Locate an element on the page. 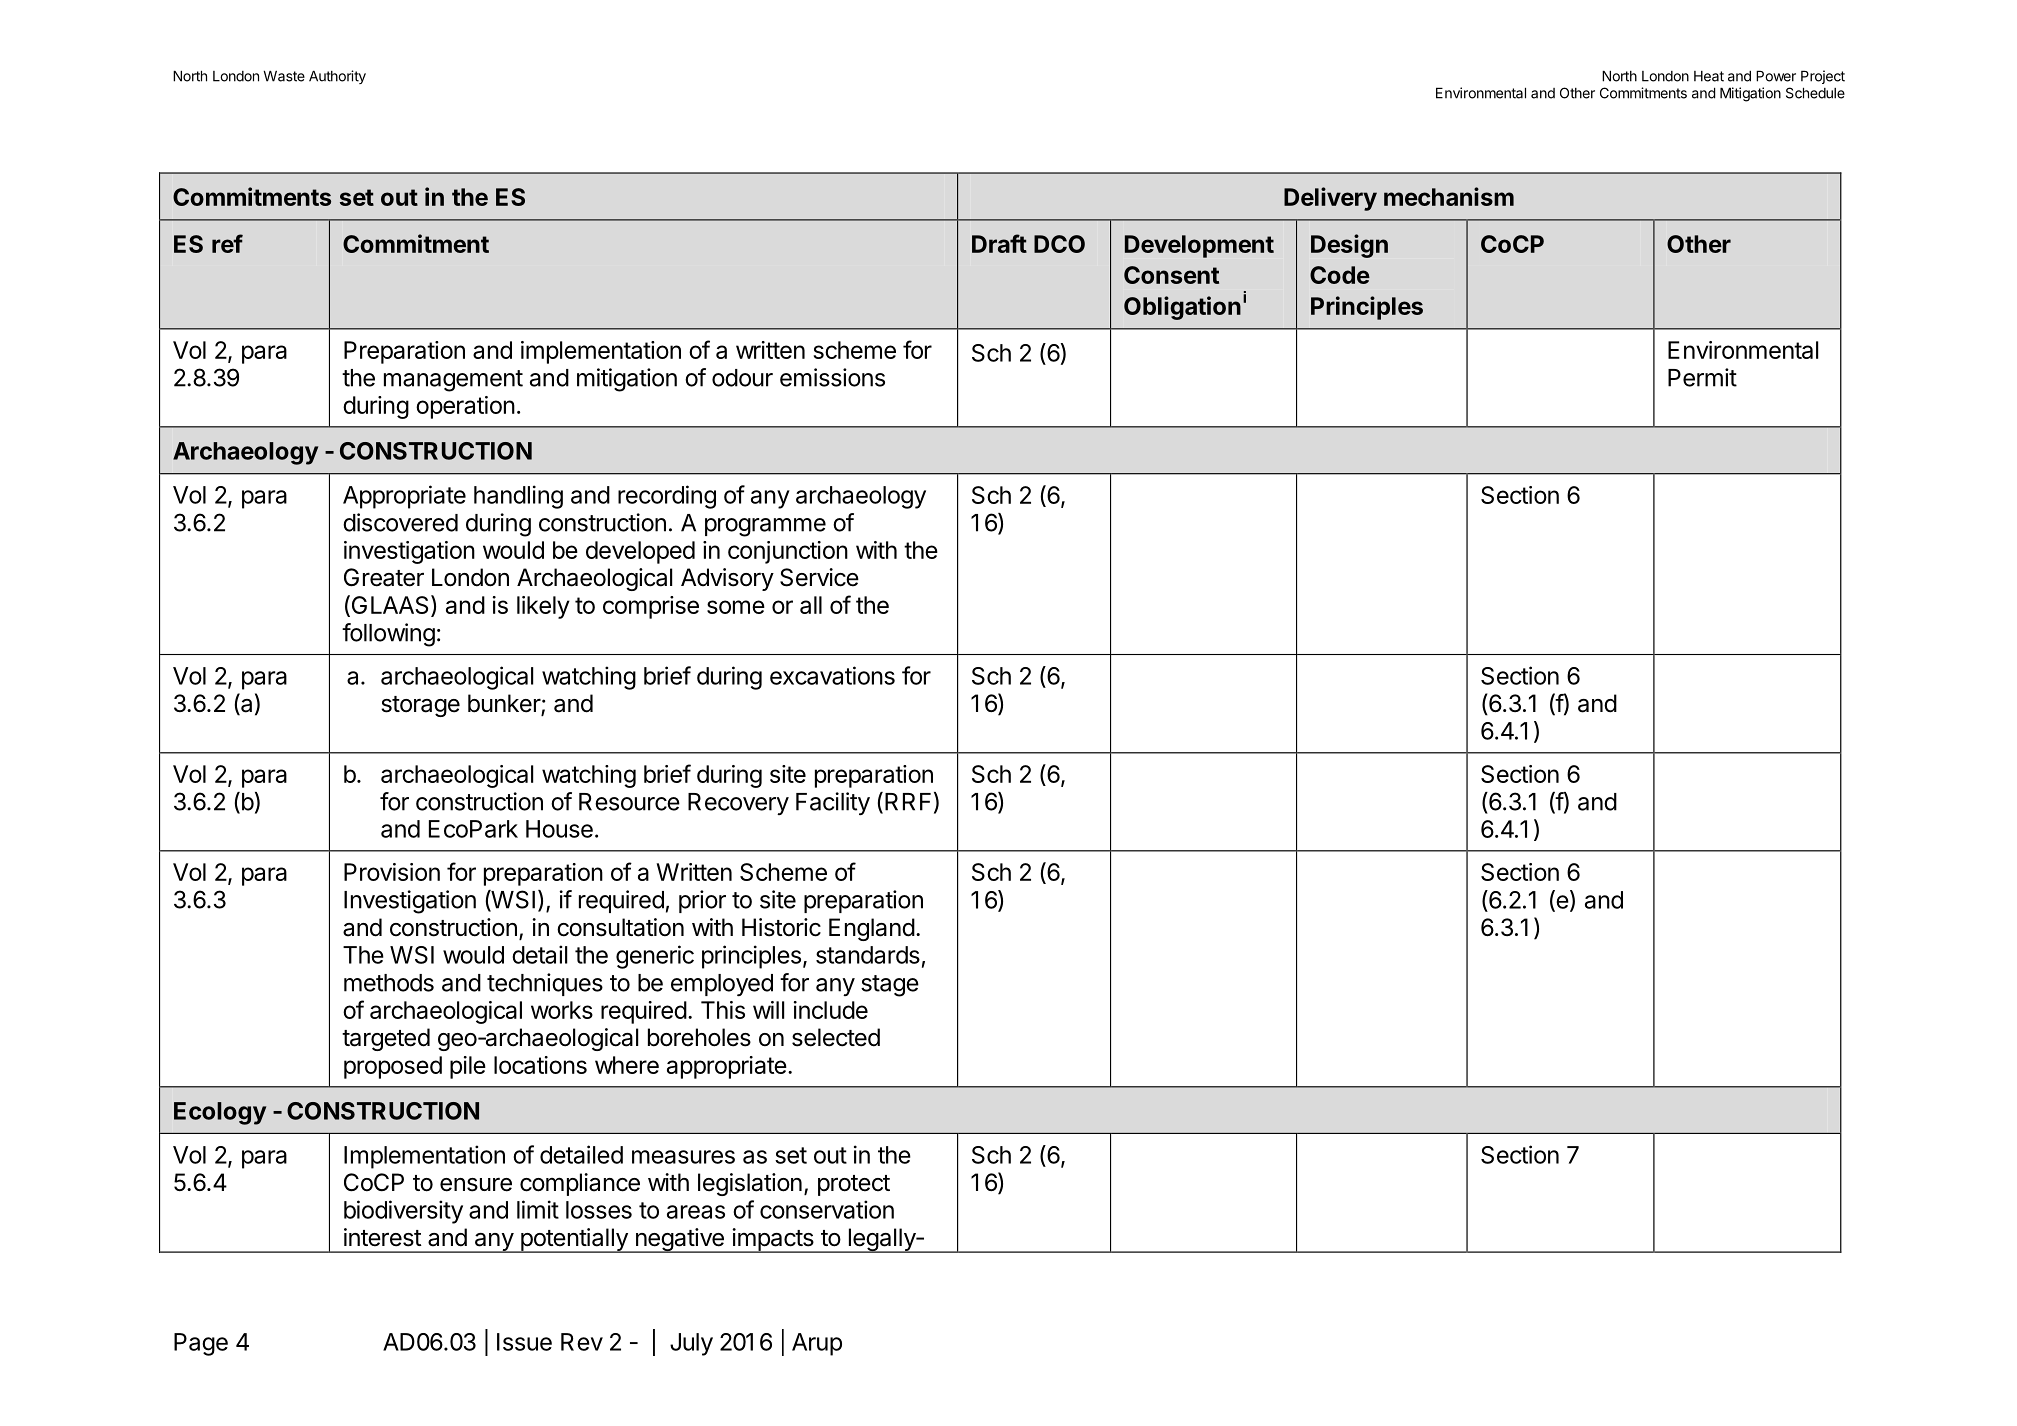 The image size is (2017, 1426). Facility is located at coordinates (833, 803).
